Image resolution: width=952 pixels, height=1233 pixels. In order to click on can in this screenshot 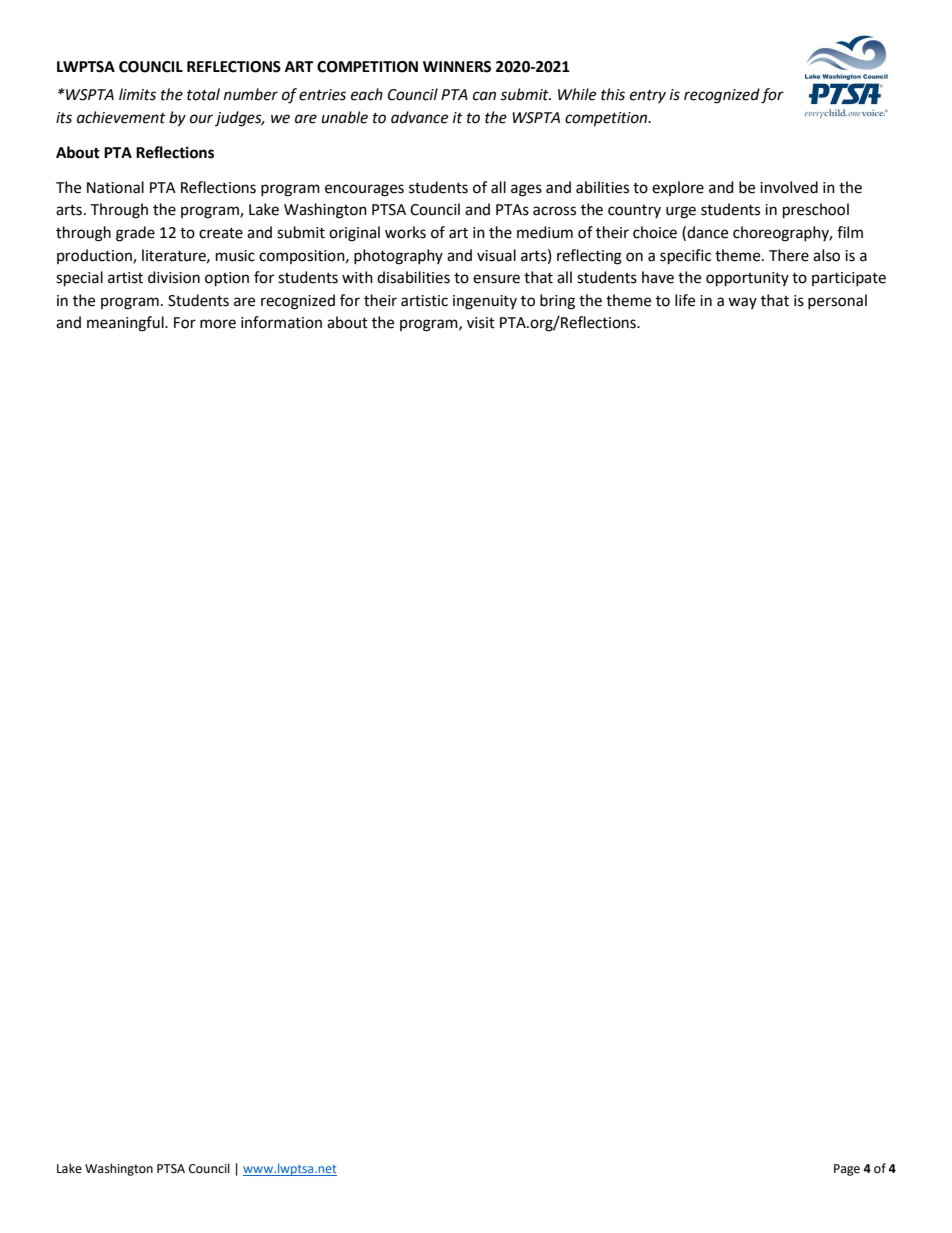, I will do `click(484, 96)`.
